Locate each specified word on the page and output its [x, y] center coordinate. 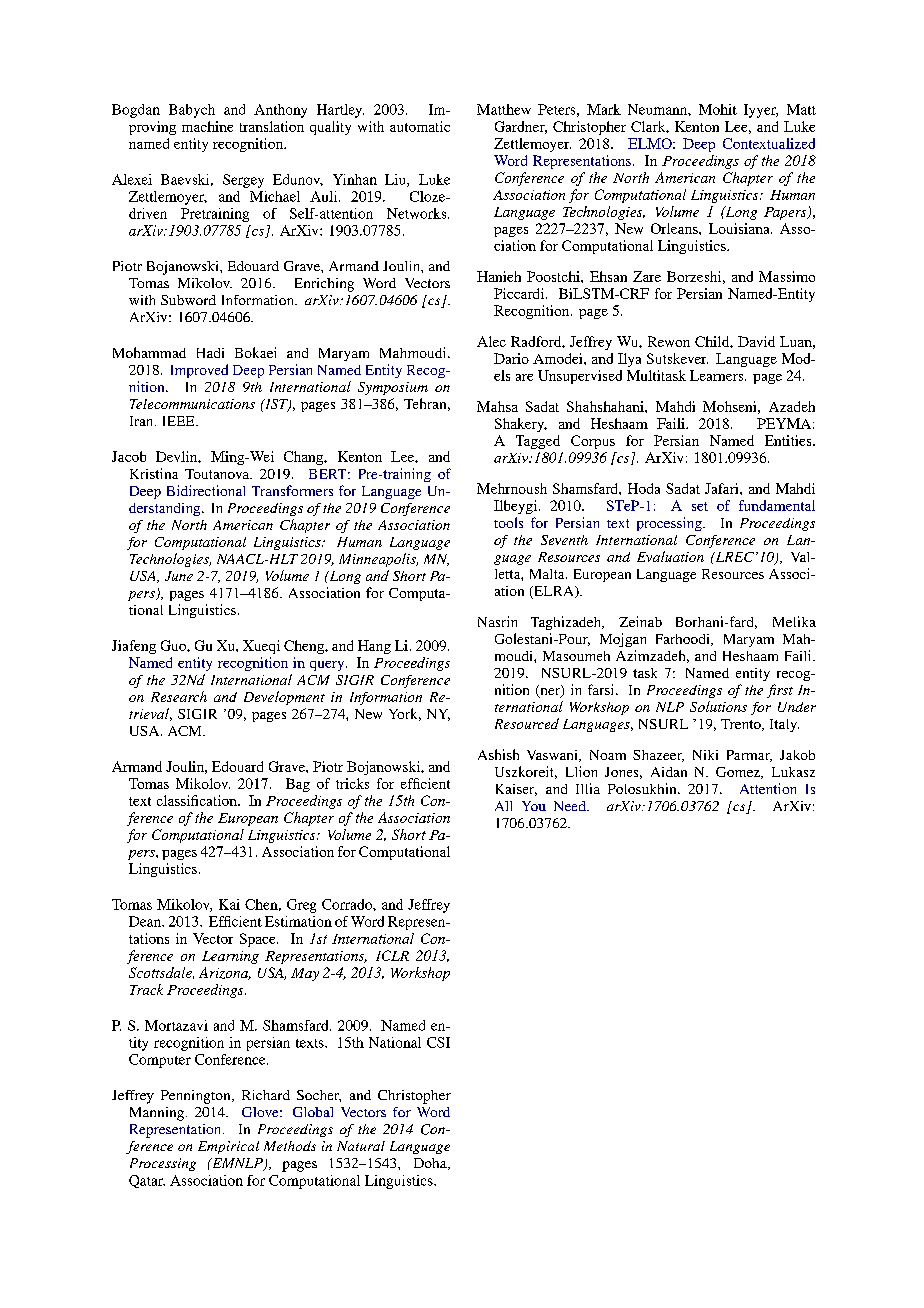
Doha [431, 1164]
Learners [718, 375]
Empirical [228, 1147]
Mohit [718, 109]
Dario [511, 358]
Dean [146, 921]
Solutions [718, 706]
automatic [420, 126]
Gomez [739, 773]
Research [179, 696]
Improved [199, 371]
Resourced [527, 723]
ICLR [392, 955]
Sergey [243, 181]
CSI [438, 1042]
